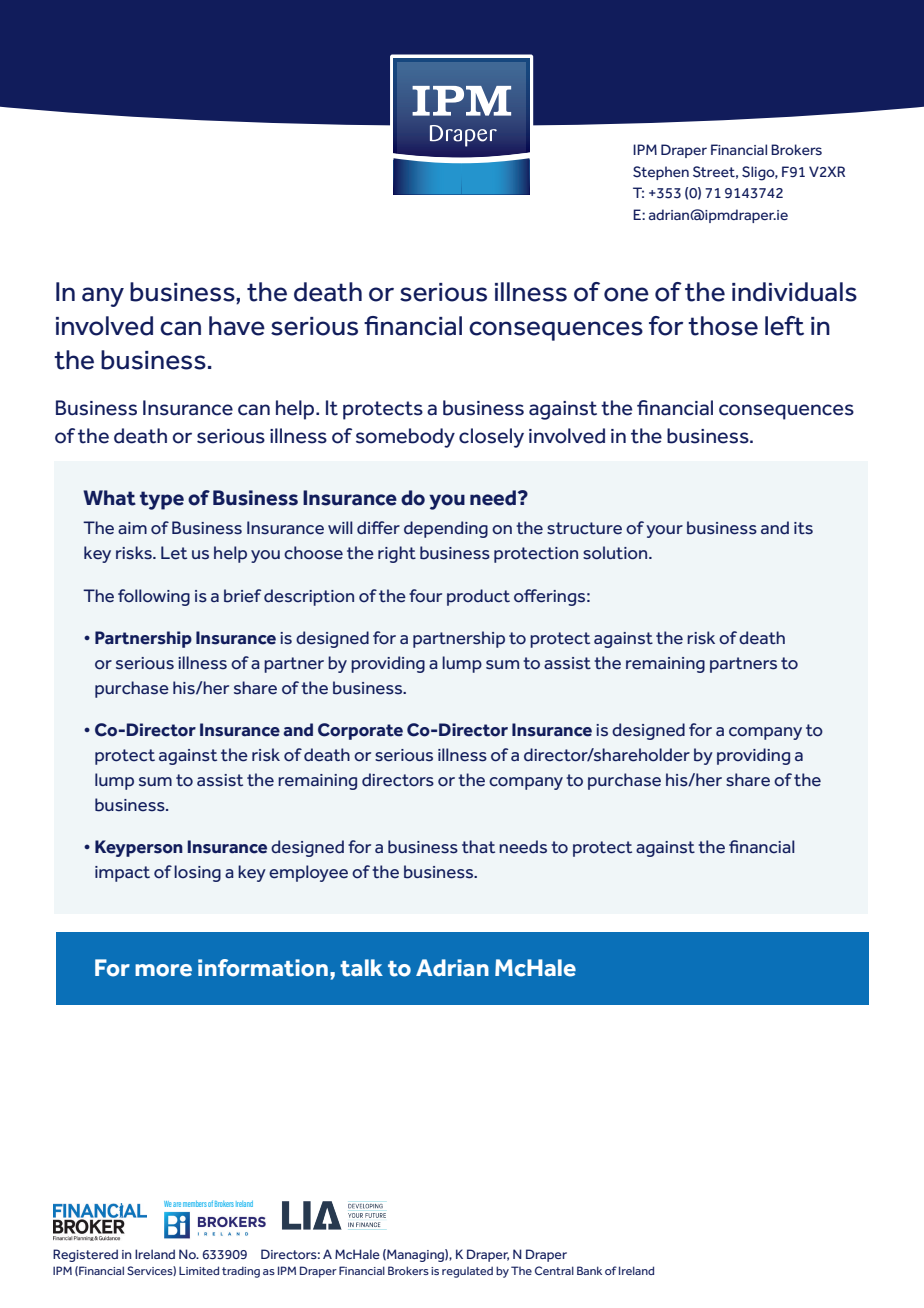 The height and width of the page is (1308, 924). What do you see at coordinates (237, 326) in the page?
I see `have` at bounding box center [237, 326].
